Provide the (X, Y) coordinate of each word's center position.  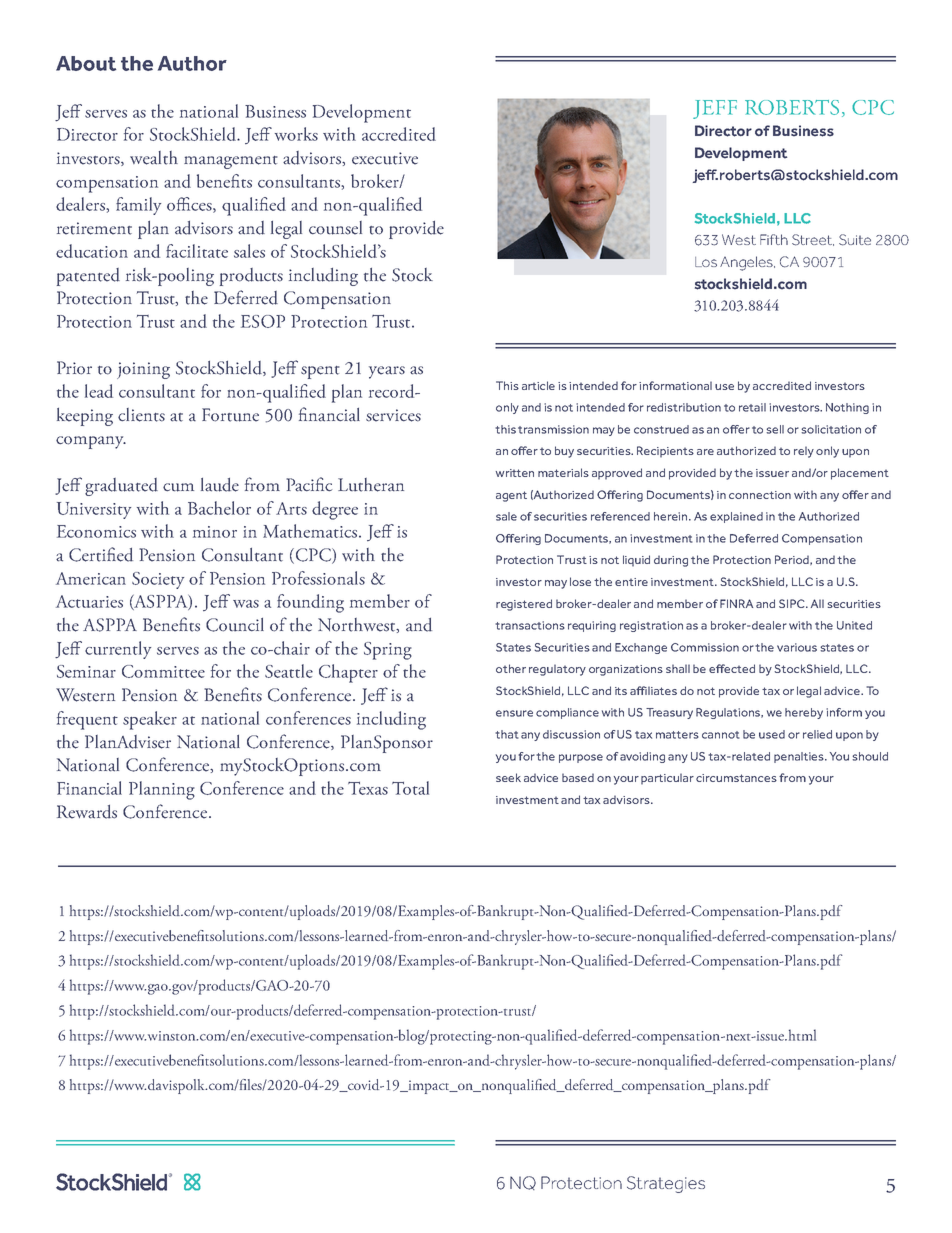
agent (511, 496)
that (507, 734)
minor (215, 532)
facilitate (197, 251)
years (387, 372)
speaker (150, 720)
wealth (154, 158)
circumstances (736, 778)
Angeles (747, 263)
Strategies (666, 1184)
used (772, 734)
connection (760, 495)
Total (410, 788)
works (296, 134)
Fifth (774, 239)
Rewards (87, 812)
